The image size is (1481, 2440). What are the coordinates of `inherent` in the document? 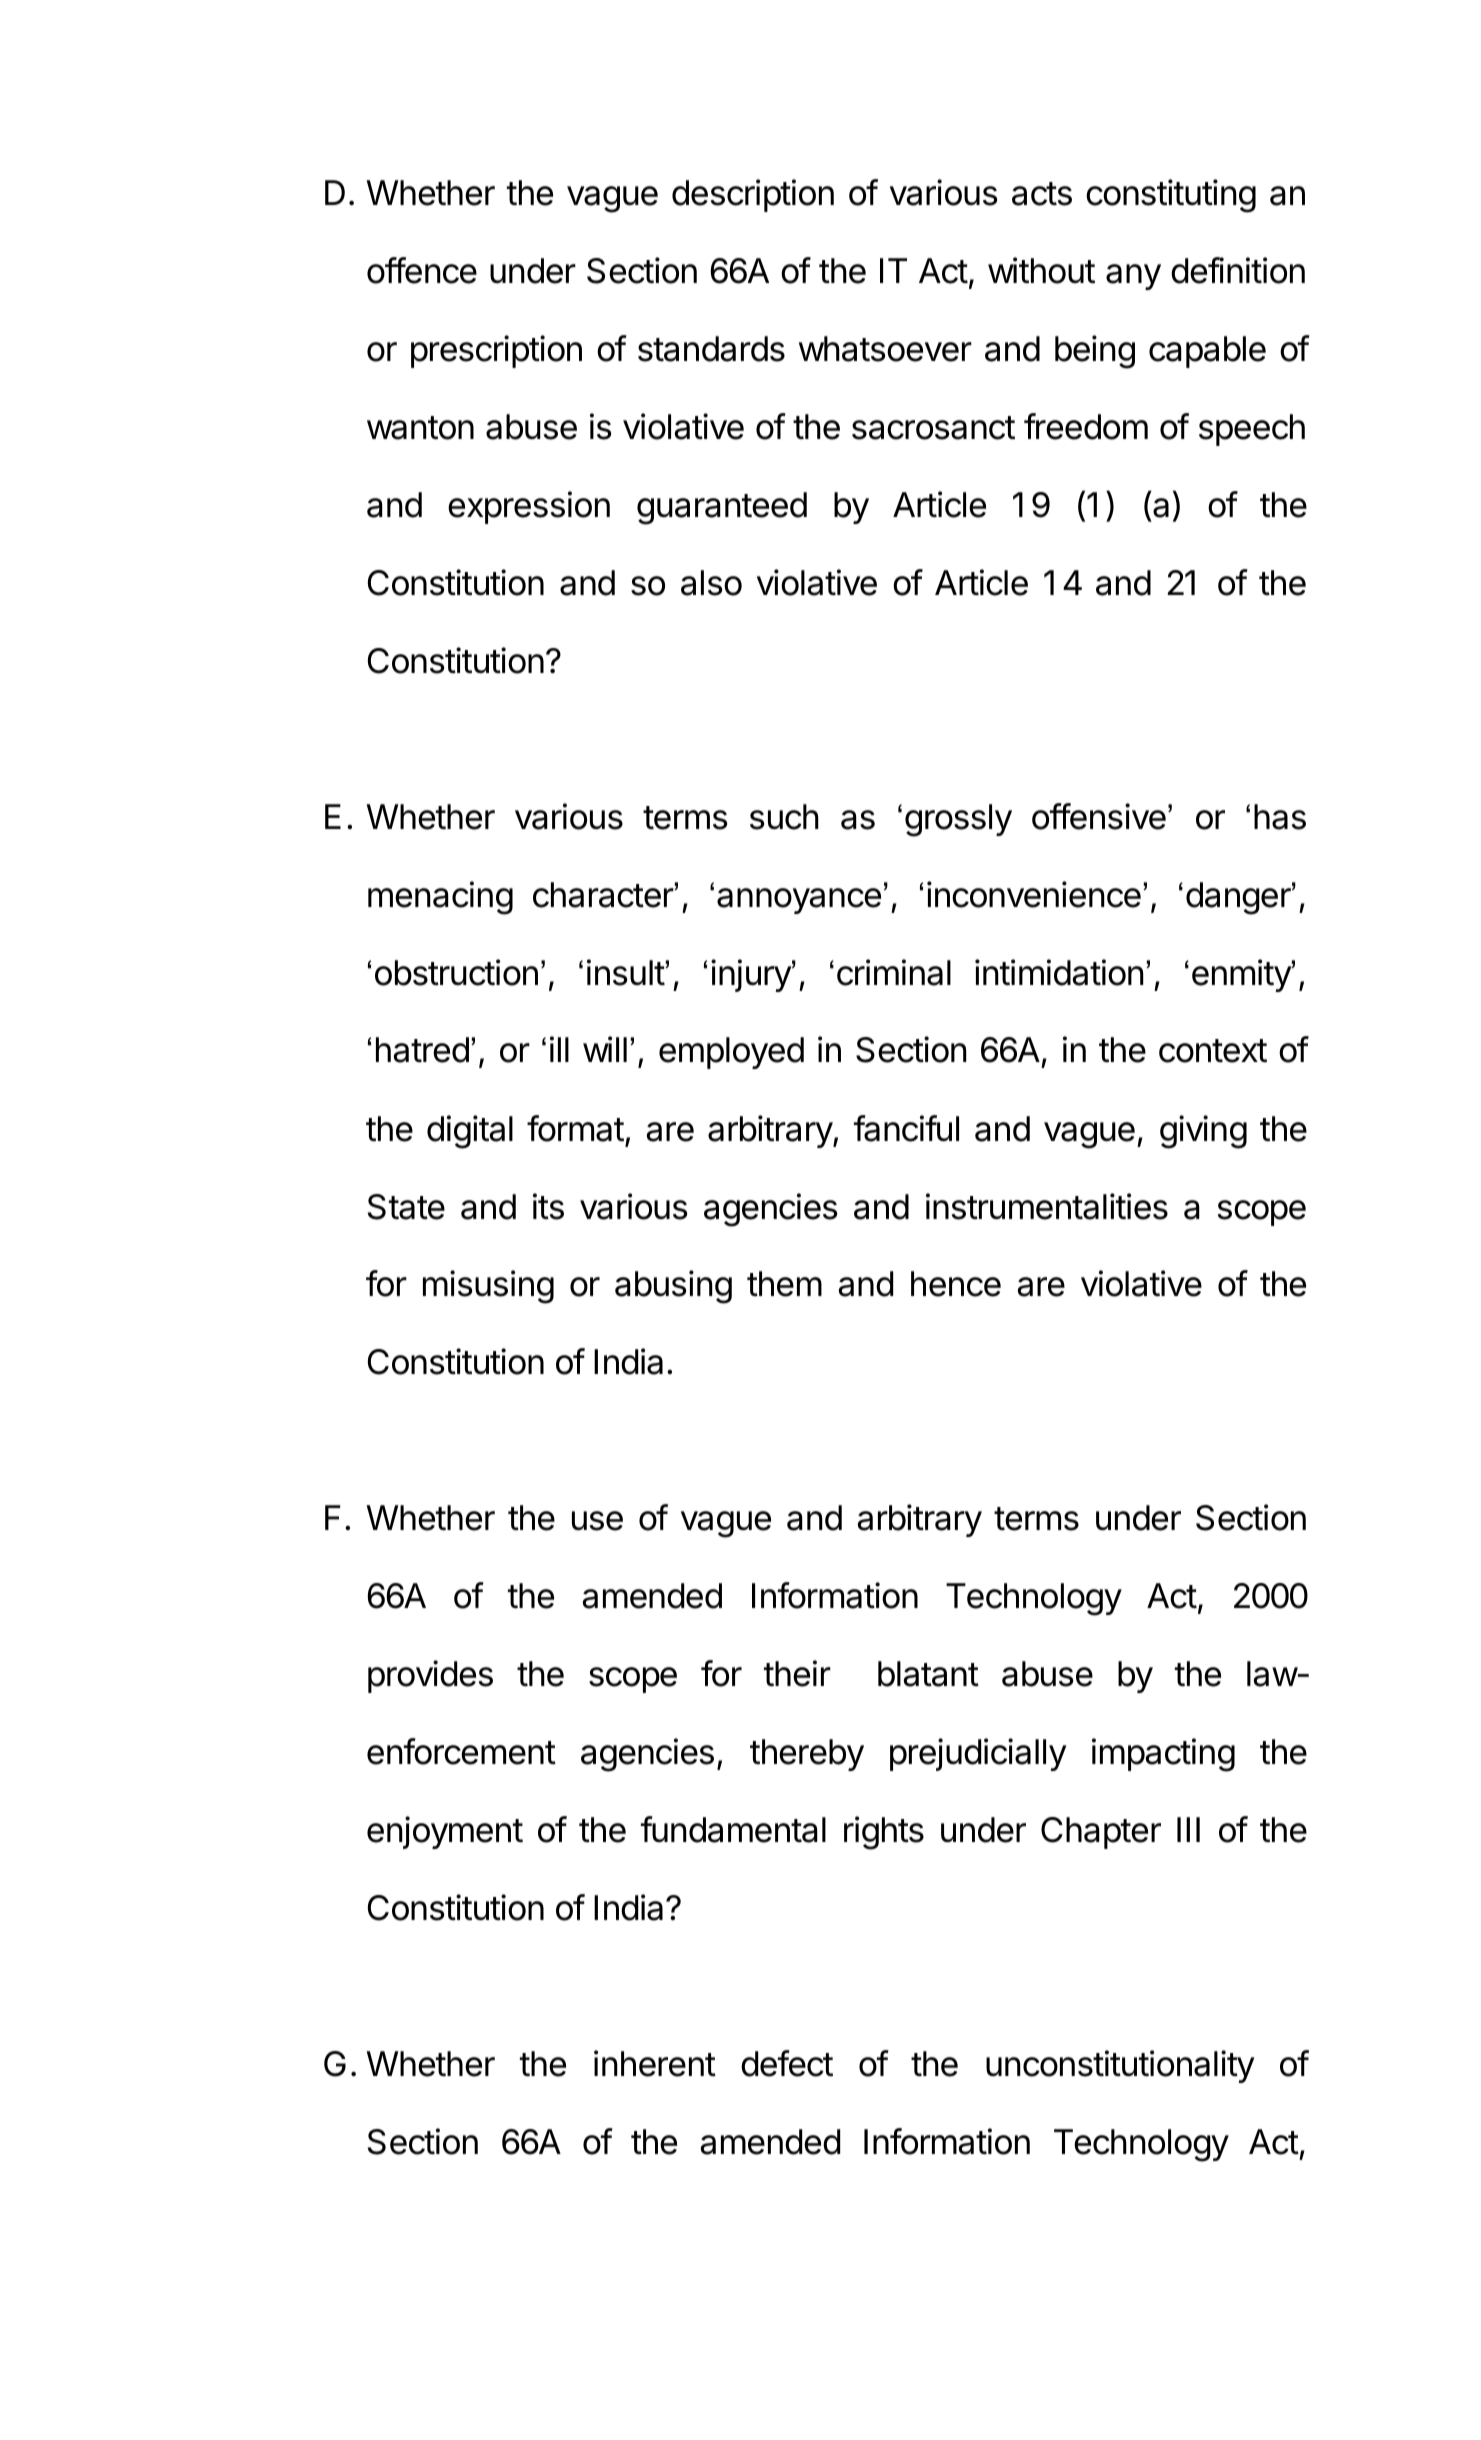 It's located at (655, 2063).
